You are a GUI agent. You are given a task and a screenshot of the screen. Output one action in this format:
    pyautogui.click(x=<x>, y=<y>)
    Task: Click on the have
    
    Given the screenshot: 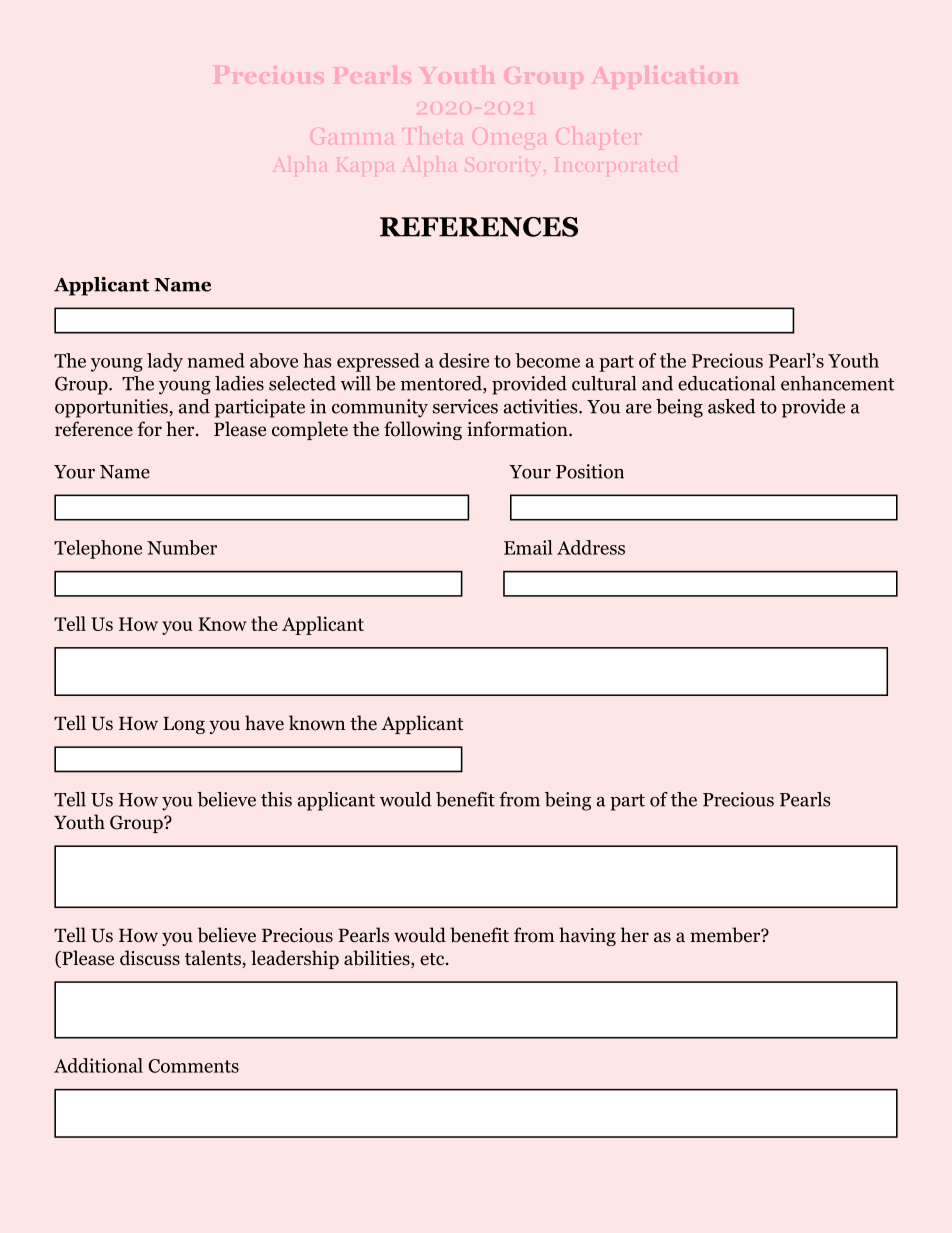 What is the action you would take?
    pyautogui.click(x=264, y=722)
